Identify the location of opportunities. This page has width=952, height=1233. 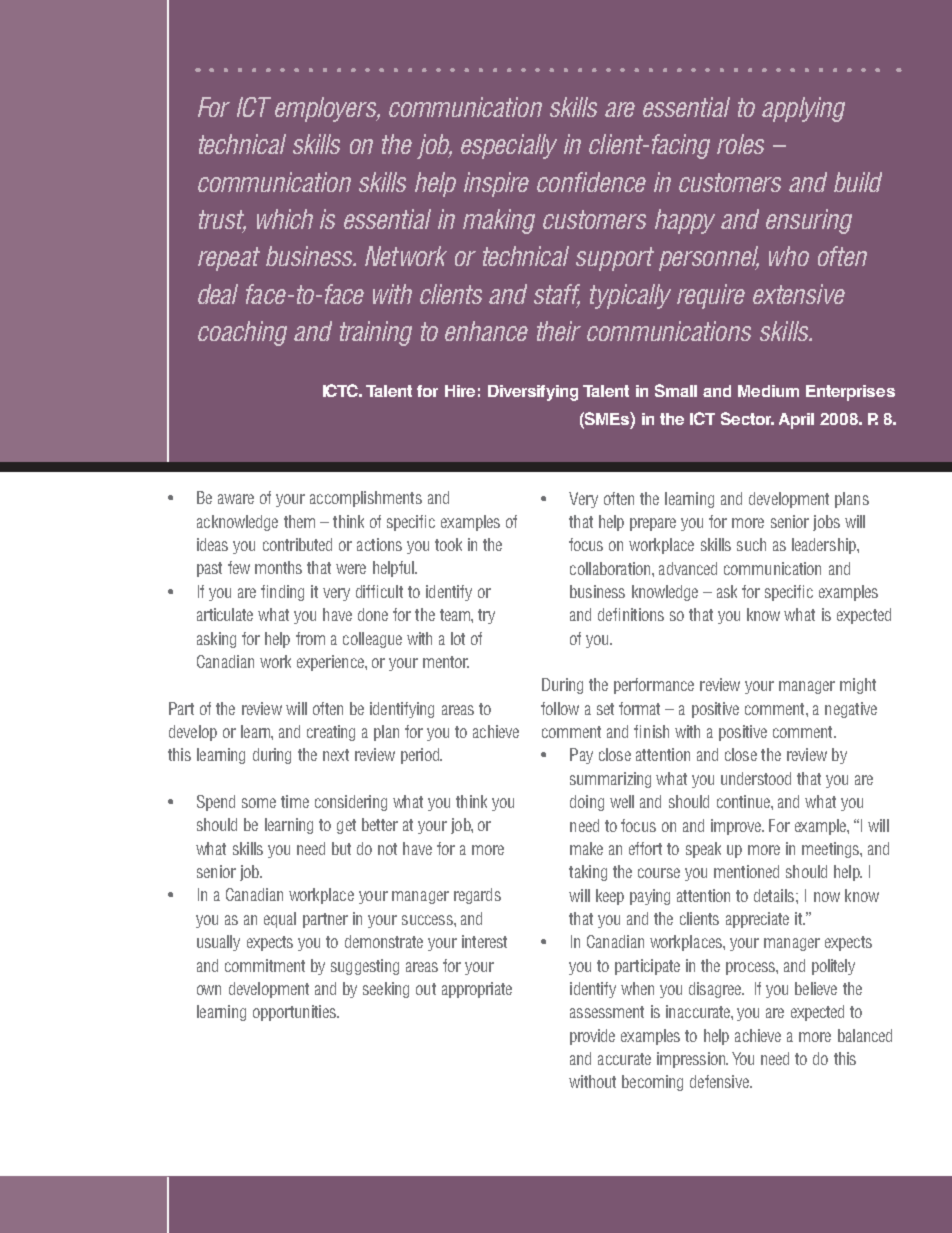
(295, 1013).
